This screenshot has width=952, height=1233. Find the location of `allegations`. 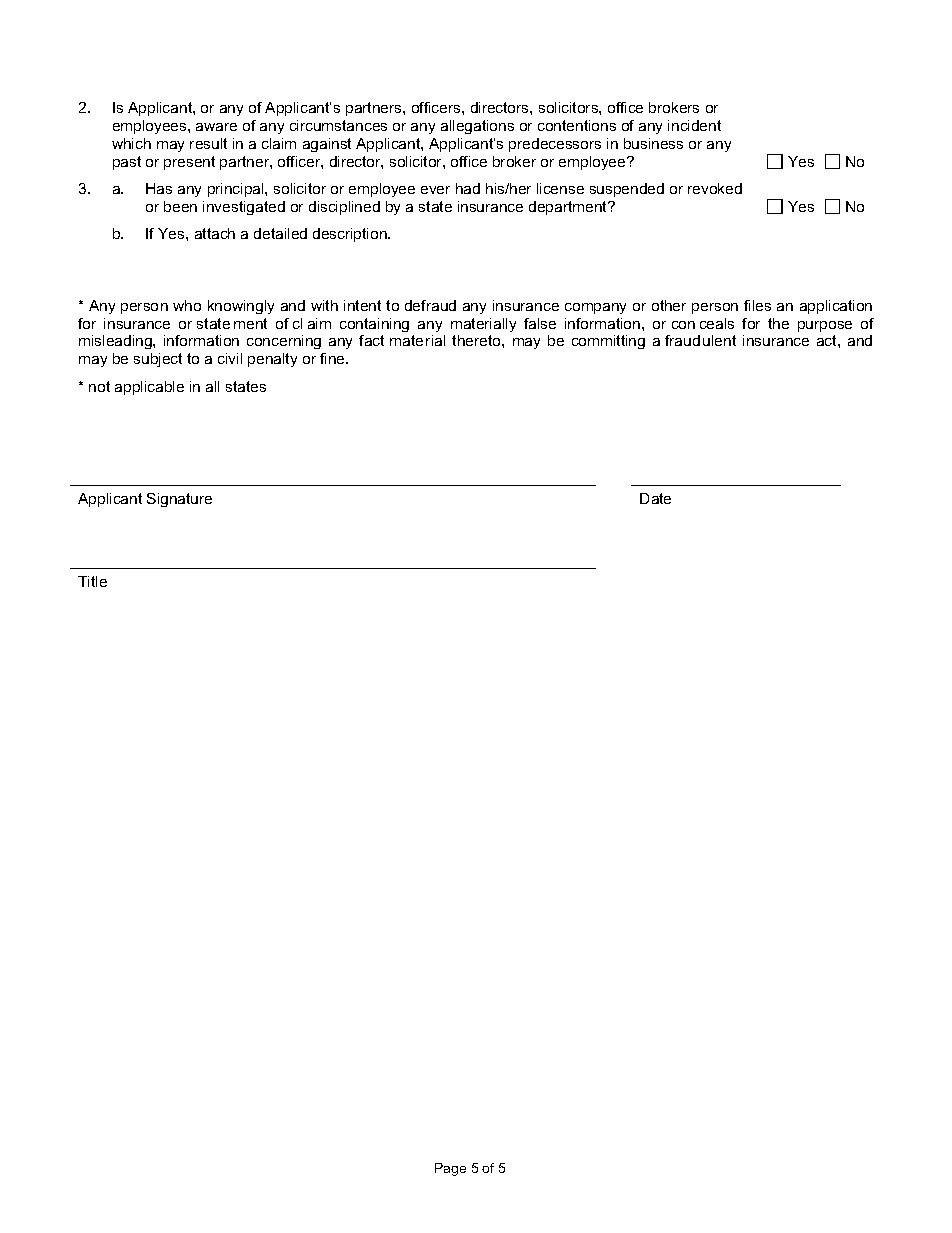

allegations is located at coordinates (477, 127).
